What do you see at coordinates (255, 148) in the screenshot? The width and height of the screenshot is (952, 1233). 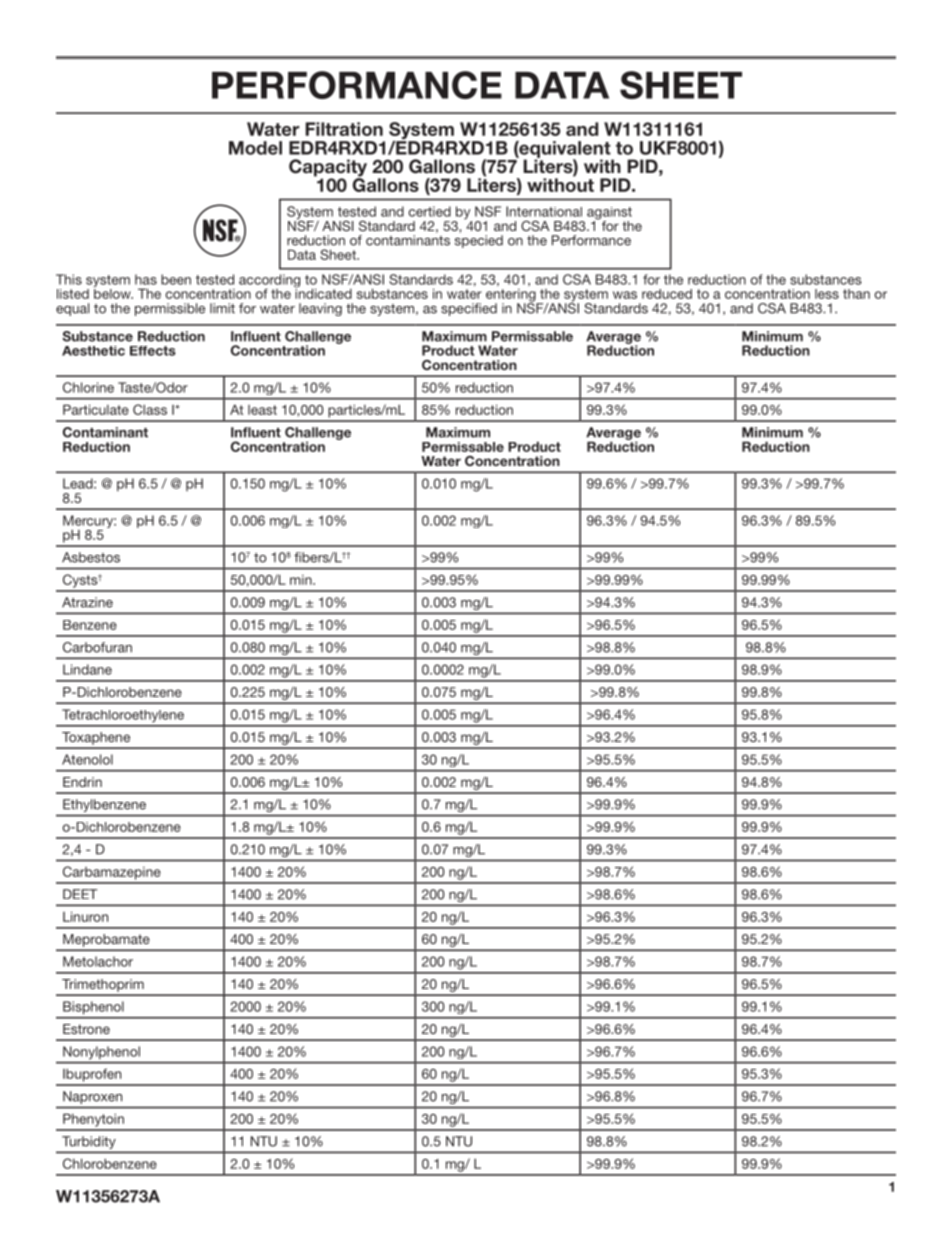 I see `Model` at bounding box center [255, 148].
